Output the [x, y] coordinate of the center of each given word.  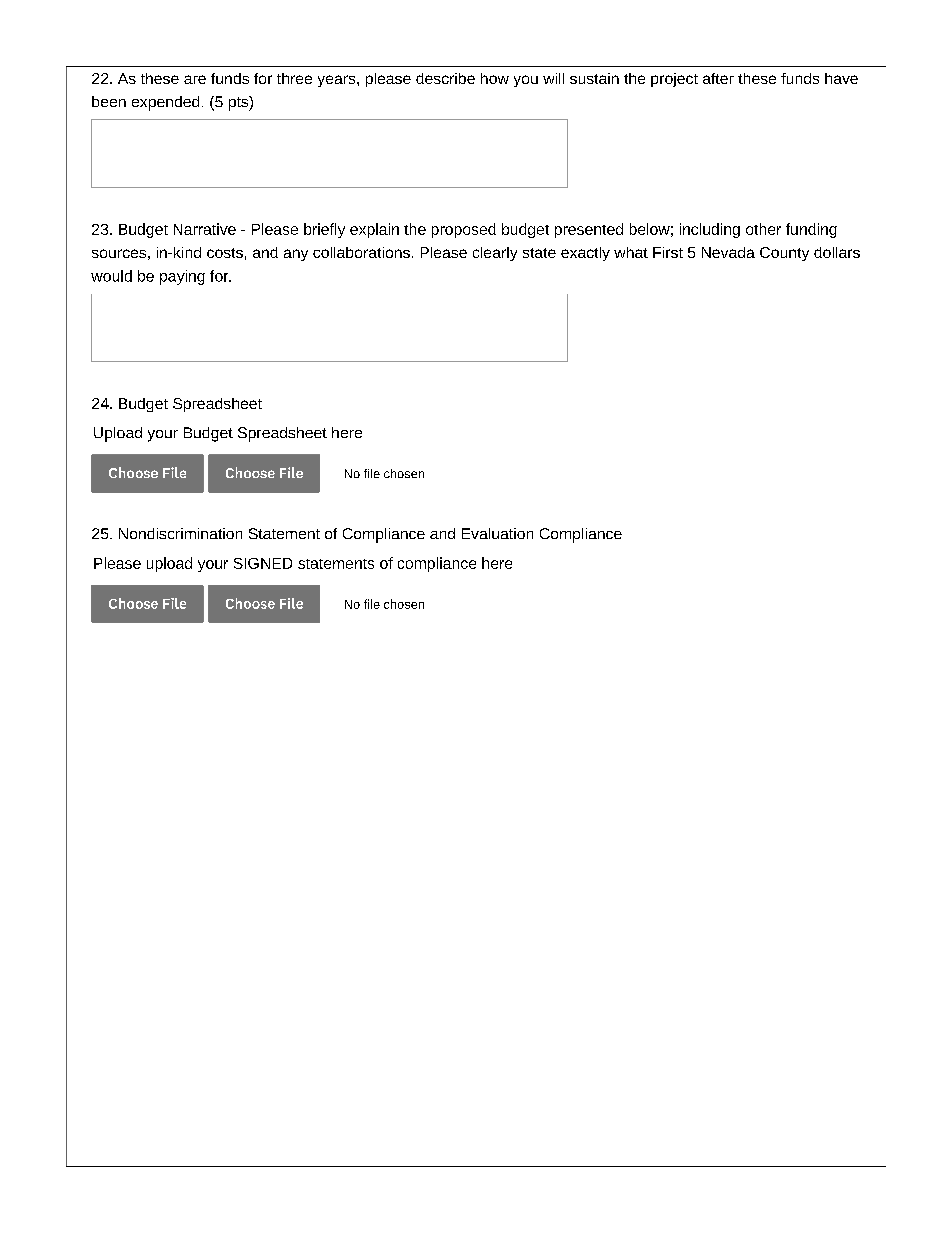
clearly [495, 254]
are [195, 79]
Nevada [728, 252]
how [495, 78]
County [784, 254]
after [718, 78]
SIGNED [263, 563]
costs [225, 253]
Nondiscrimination [180, 533]
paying [182, 277]
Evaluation [497, 533]
